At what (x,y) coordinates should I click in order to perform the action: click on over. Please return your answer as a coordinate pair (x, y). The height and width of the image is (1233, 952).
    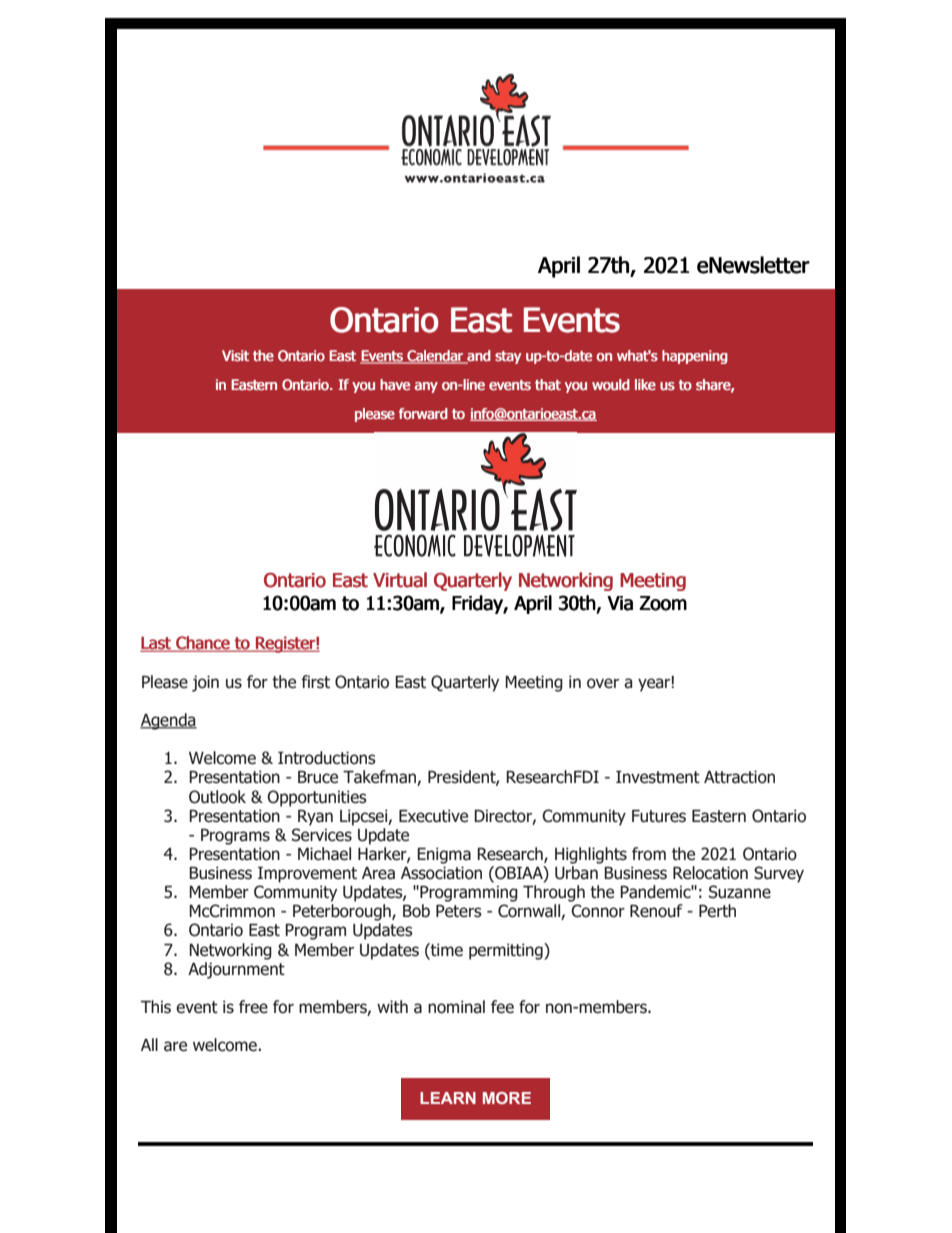
    Looking at the image, I should click on (603, 683).
